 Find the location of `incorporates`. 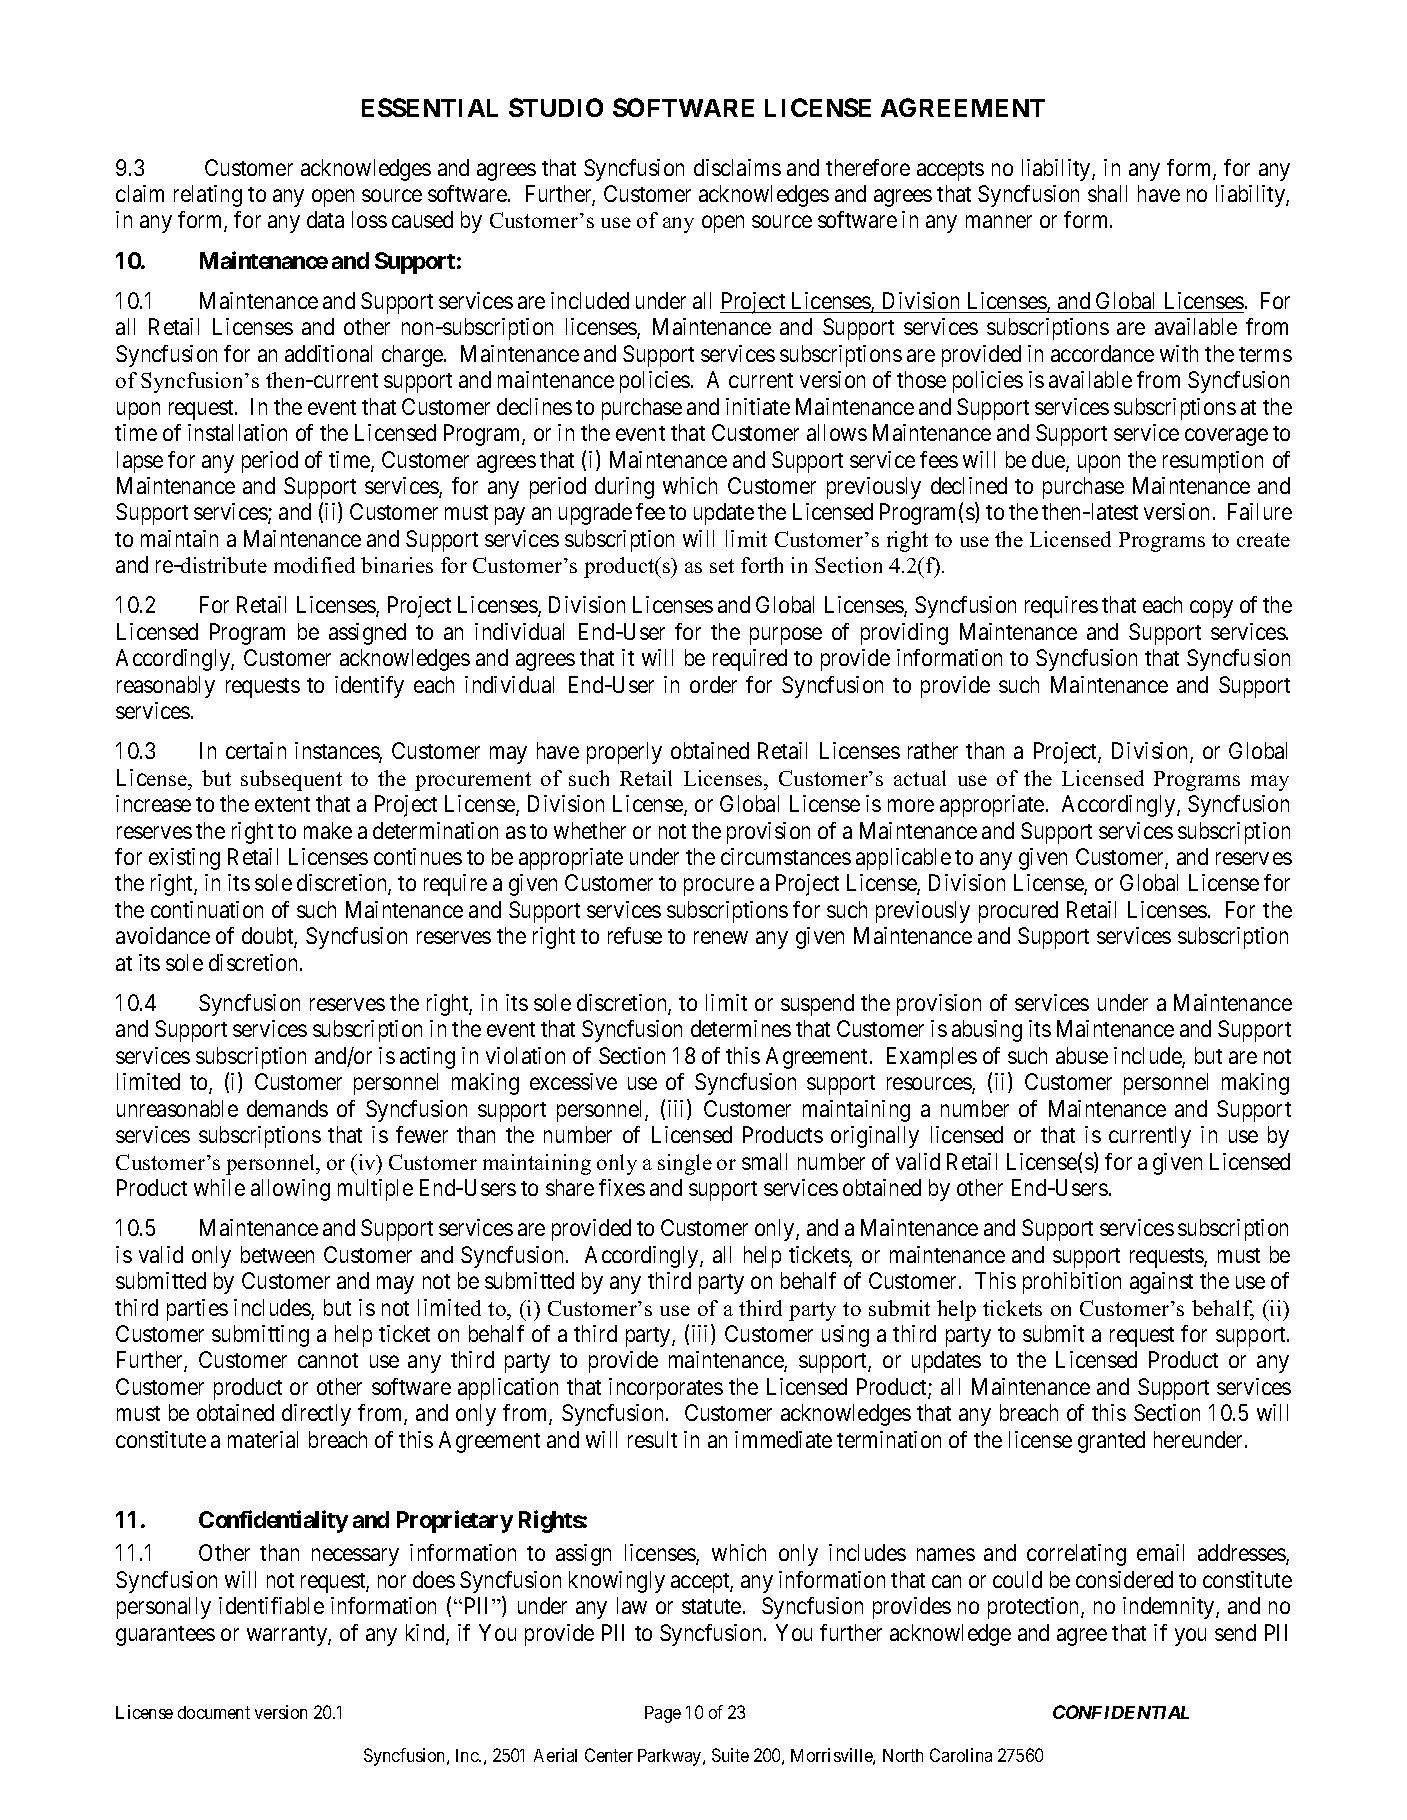

incorporates is located at coordinates (666, 1389).
